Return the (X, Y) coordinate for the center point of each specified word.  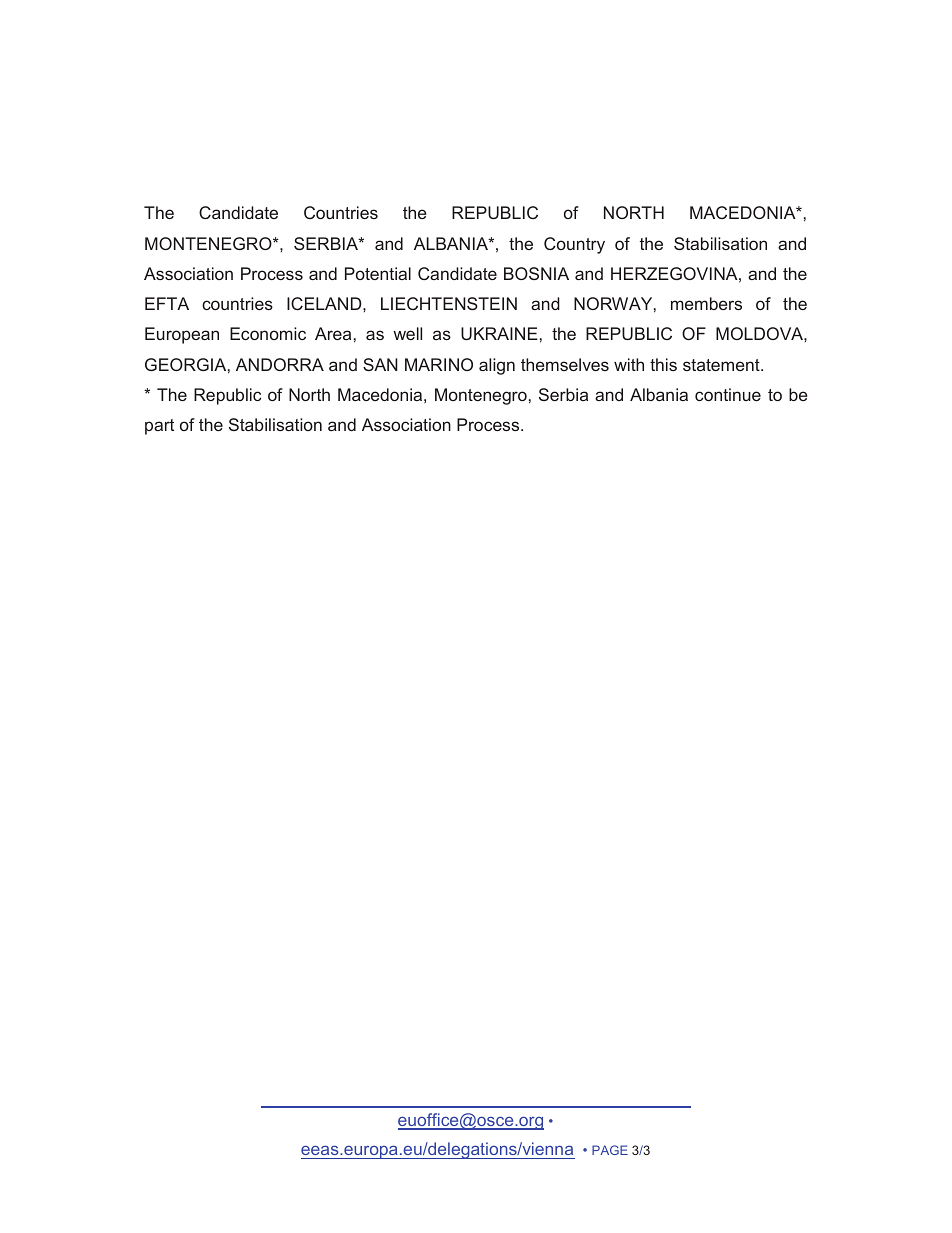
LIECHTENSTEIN (449, 303)
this (663, 364)
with (629, 364)
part (159, 427)
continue (728, 394)
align (497, 366)
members (706, 303)
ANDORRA (280, 364)
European (182, 335)
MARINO (439, 364)
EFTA (167, 303)
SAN (380, 364)
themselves (565, 364)
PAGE (610, 1150)
